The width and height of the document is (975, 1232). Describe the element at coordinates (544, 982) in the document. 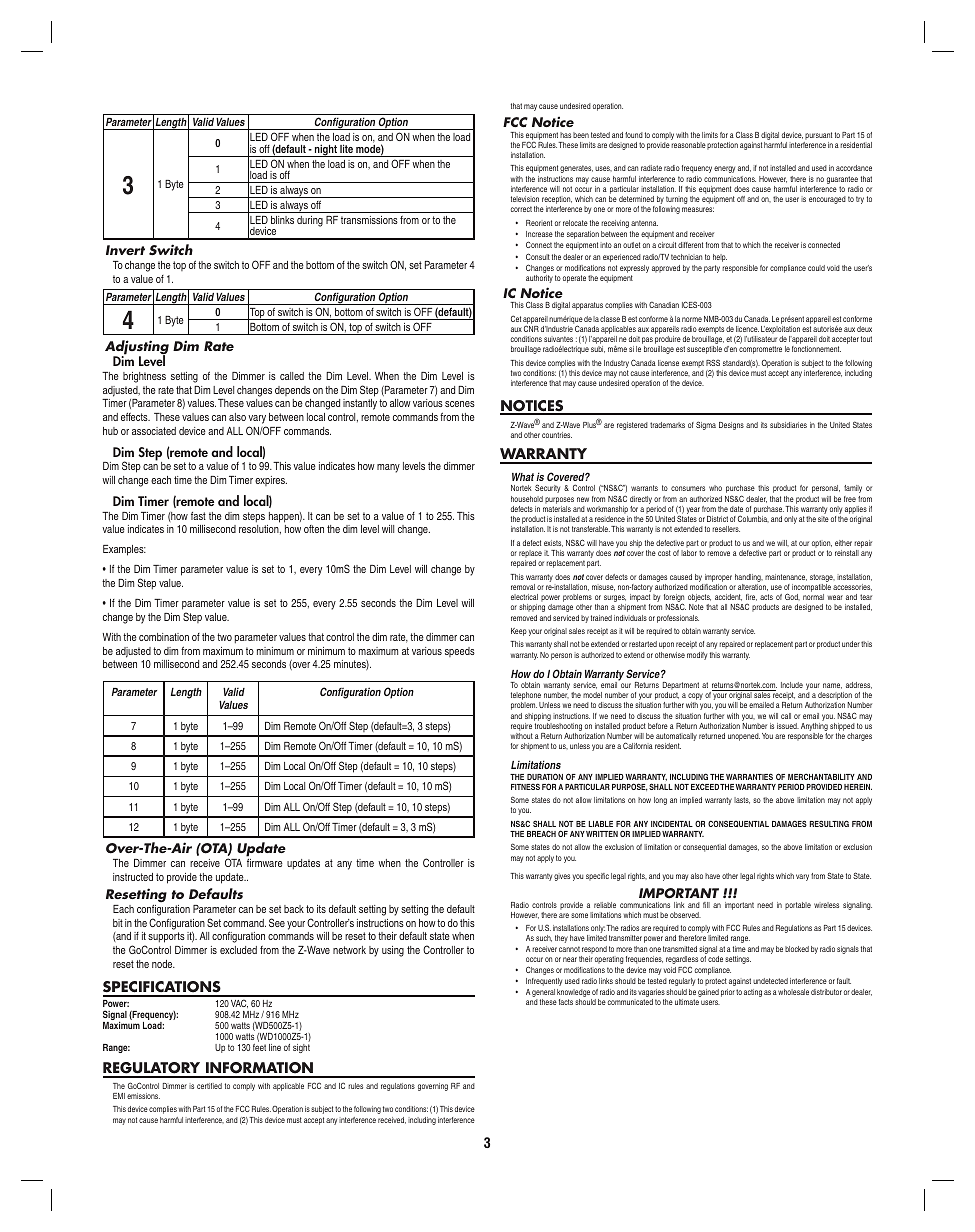

I see `Infrequently` at that location.
